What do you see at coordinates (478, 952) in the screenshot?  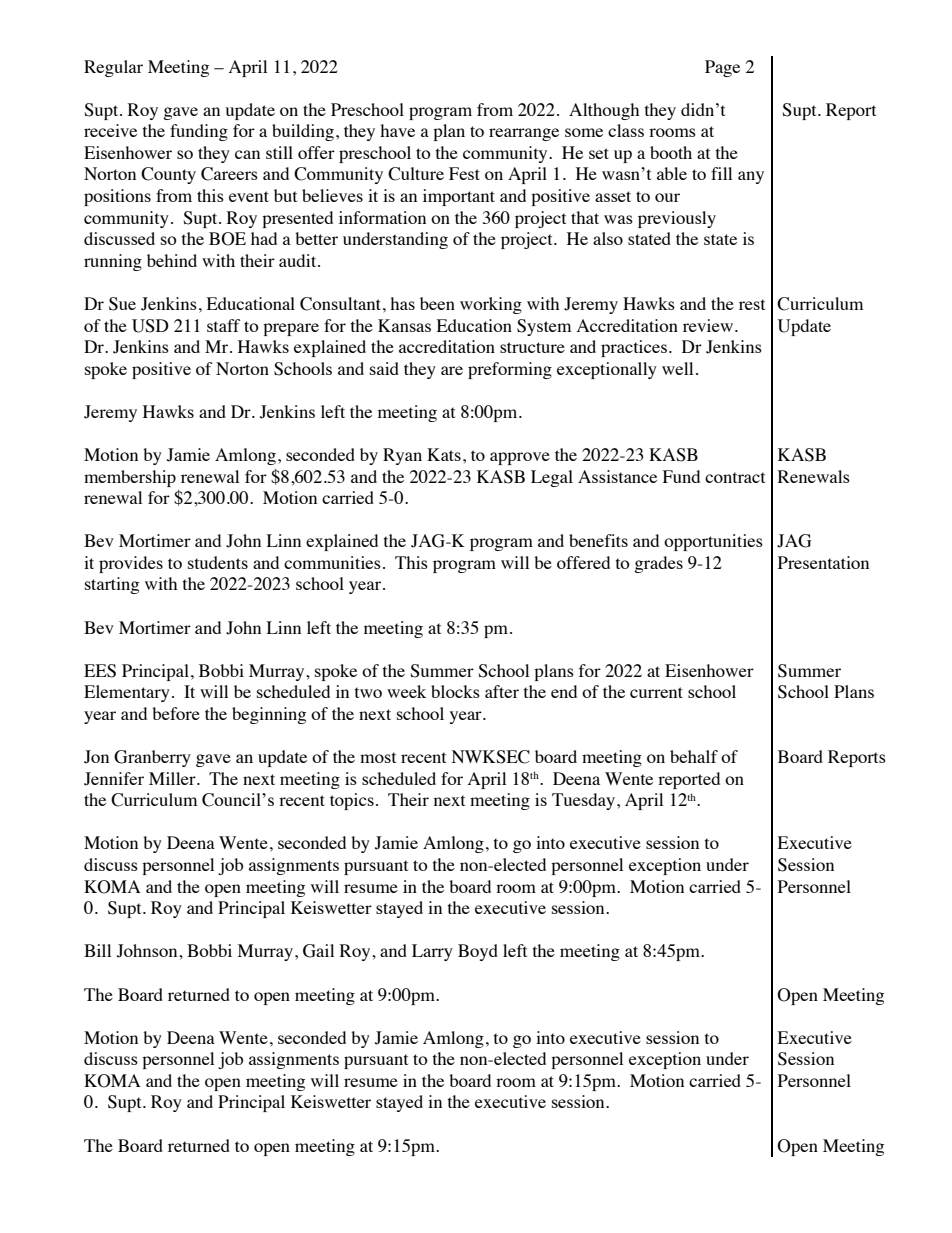 I see `Boyd` at bounding box center [478, 952].
